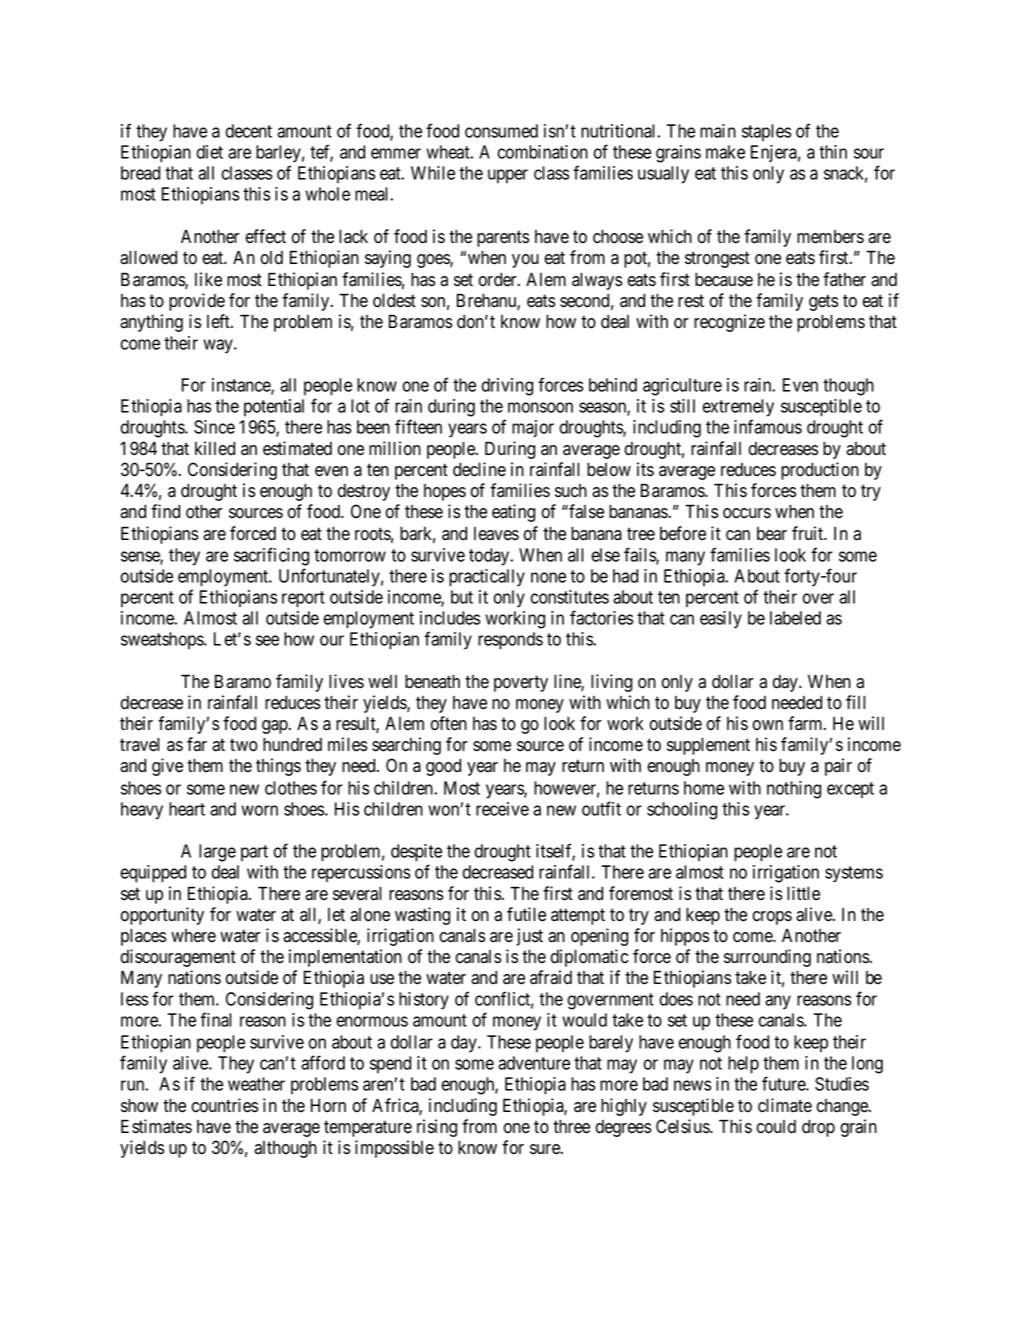  I want to click on upper, so click(508, 176).
